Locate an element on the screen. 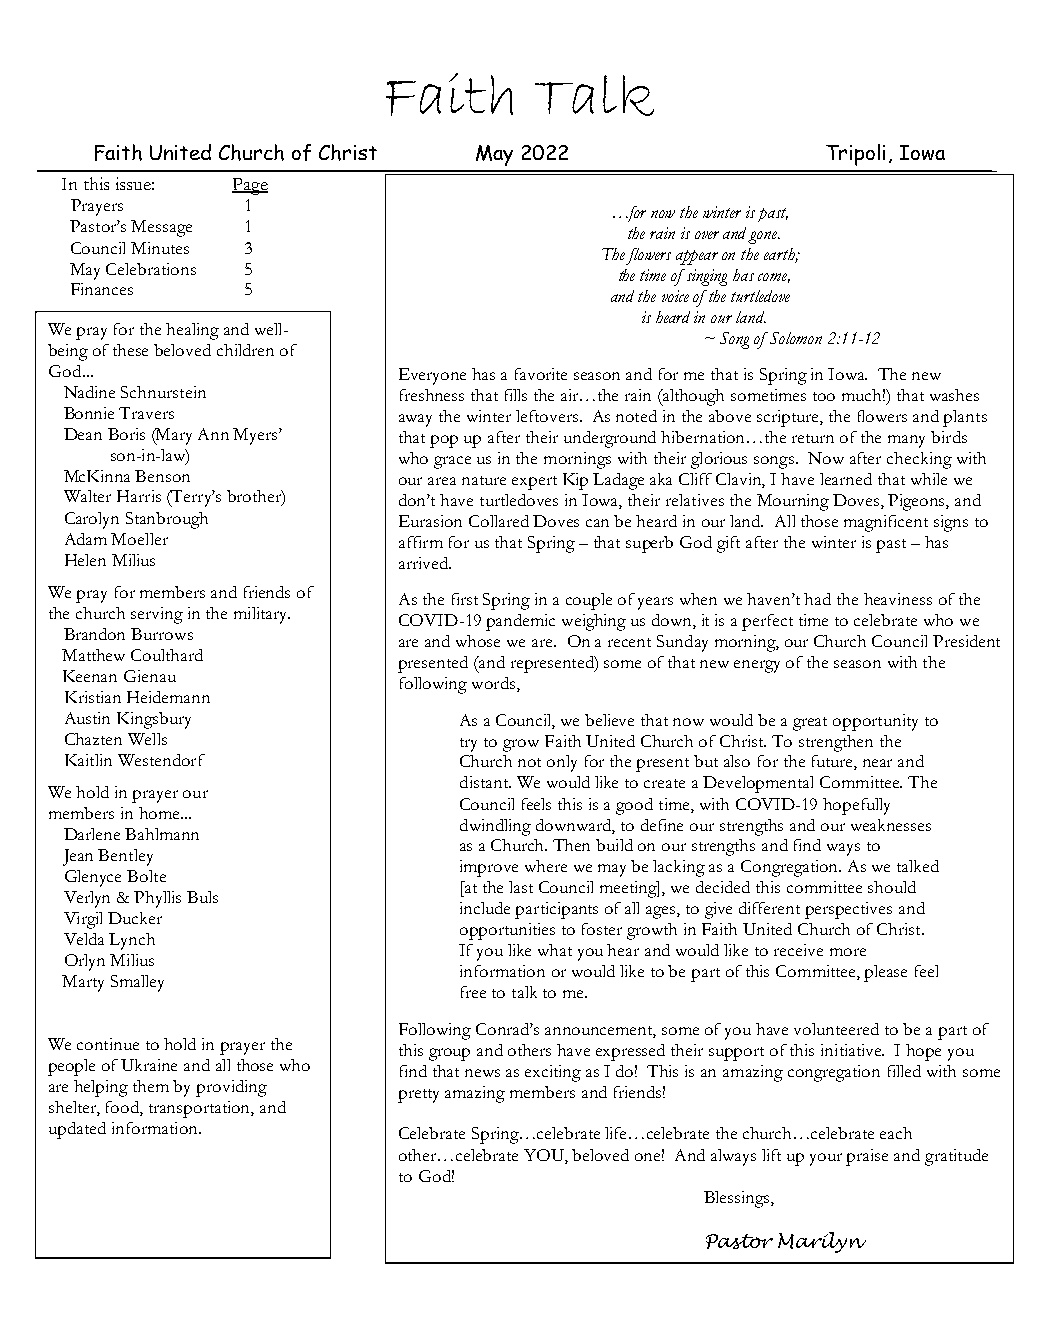  pretty is located at coordinates (418, 1096).
